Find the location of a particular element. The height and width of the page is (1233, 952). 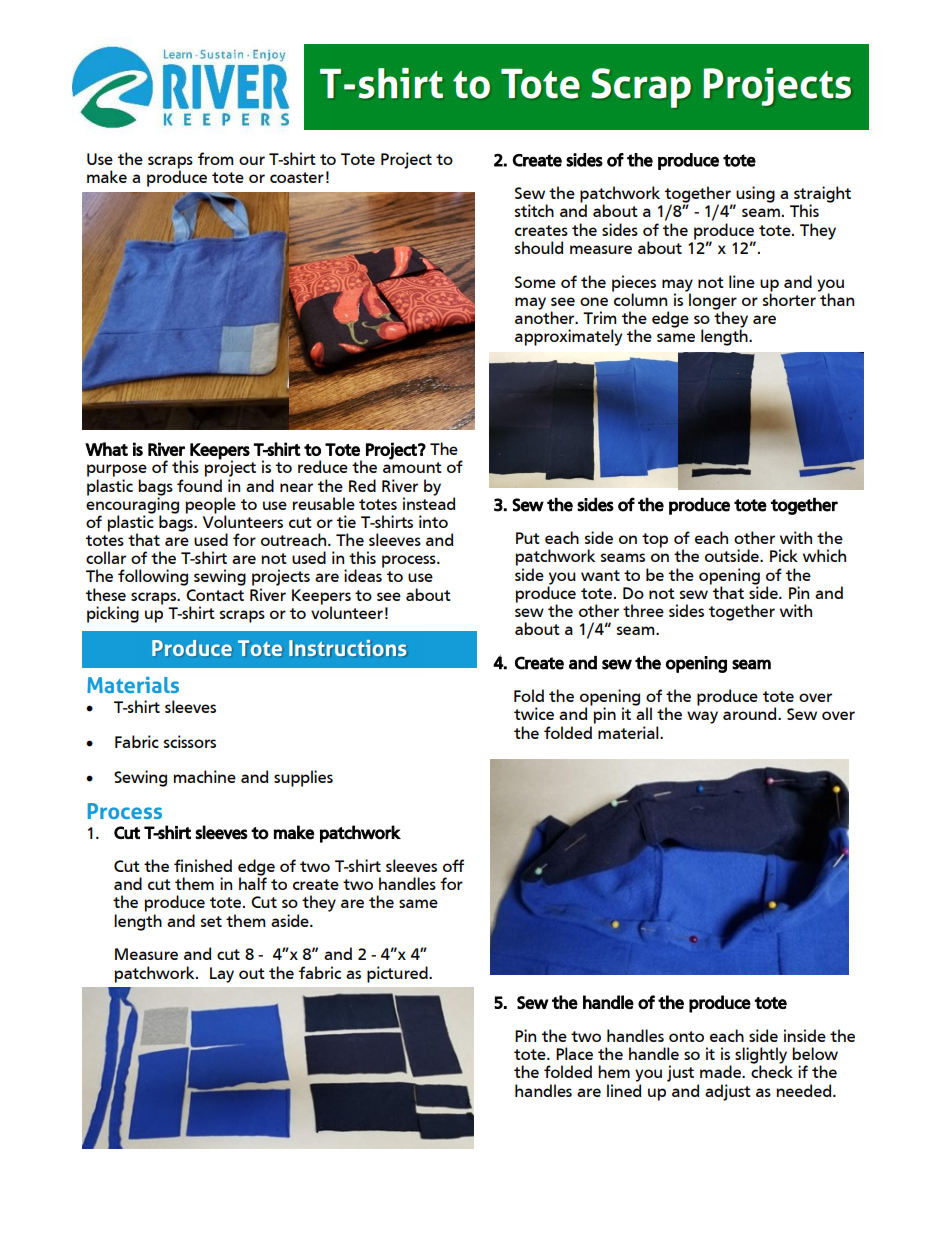

found is located at coordinates (199, 485).
